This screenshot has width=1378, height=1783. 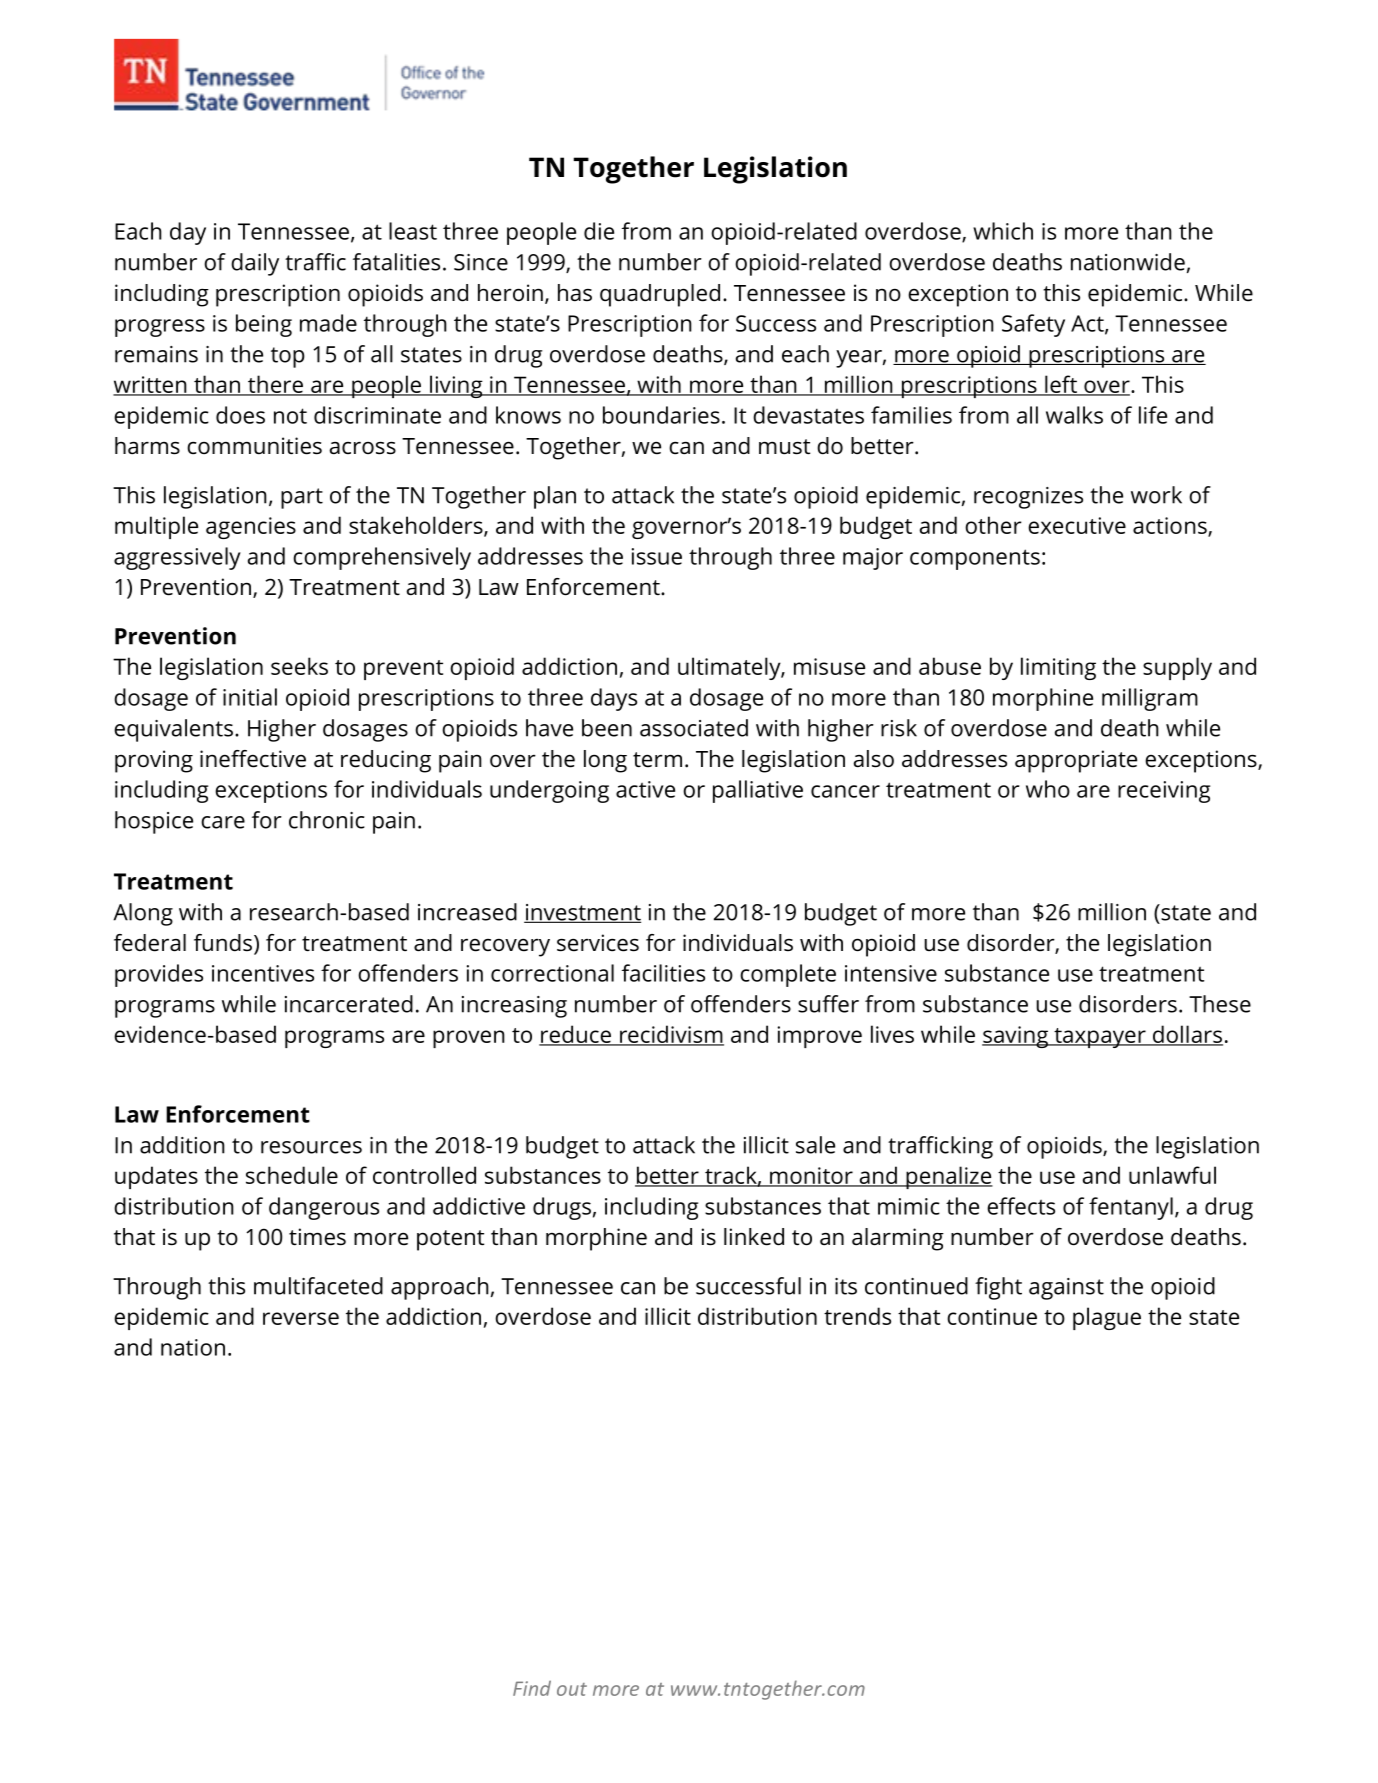 What do you see at coordinates (572, 1689) in the screenshot?
I see `out` at bounding box center [572, 1689].
